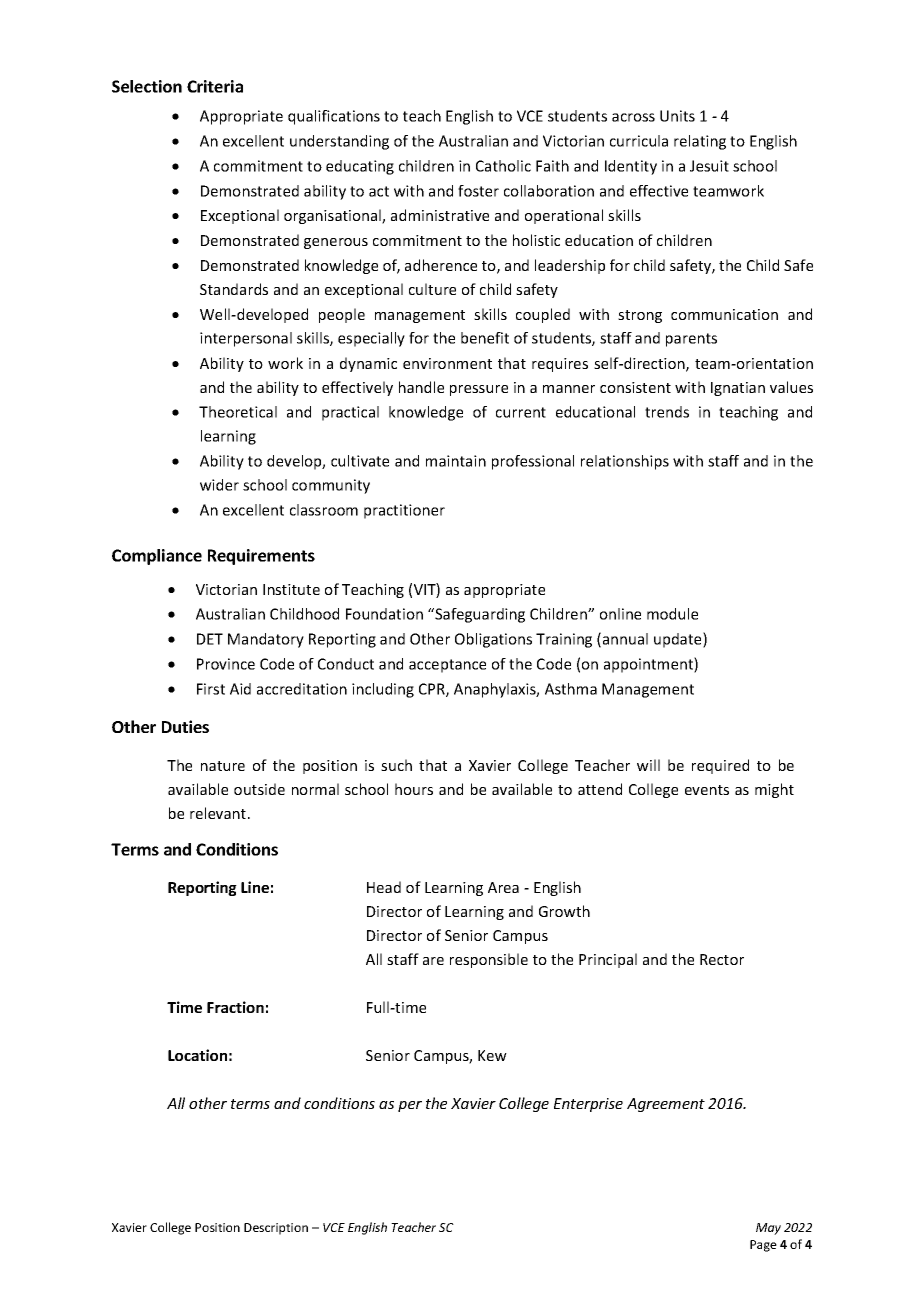 Image resolution: width=924 pixels, height=1308 pixels. I want to click on May, so click(768, 1229).
